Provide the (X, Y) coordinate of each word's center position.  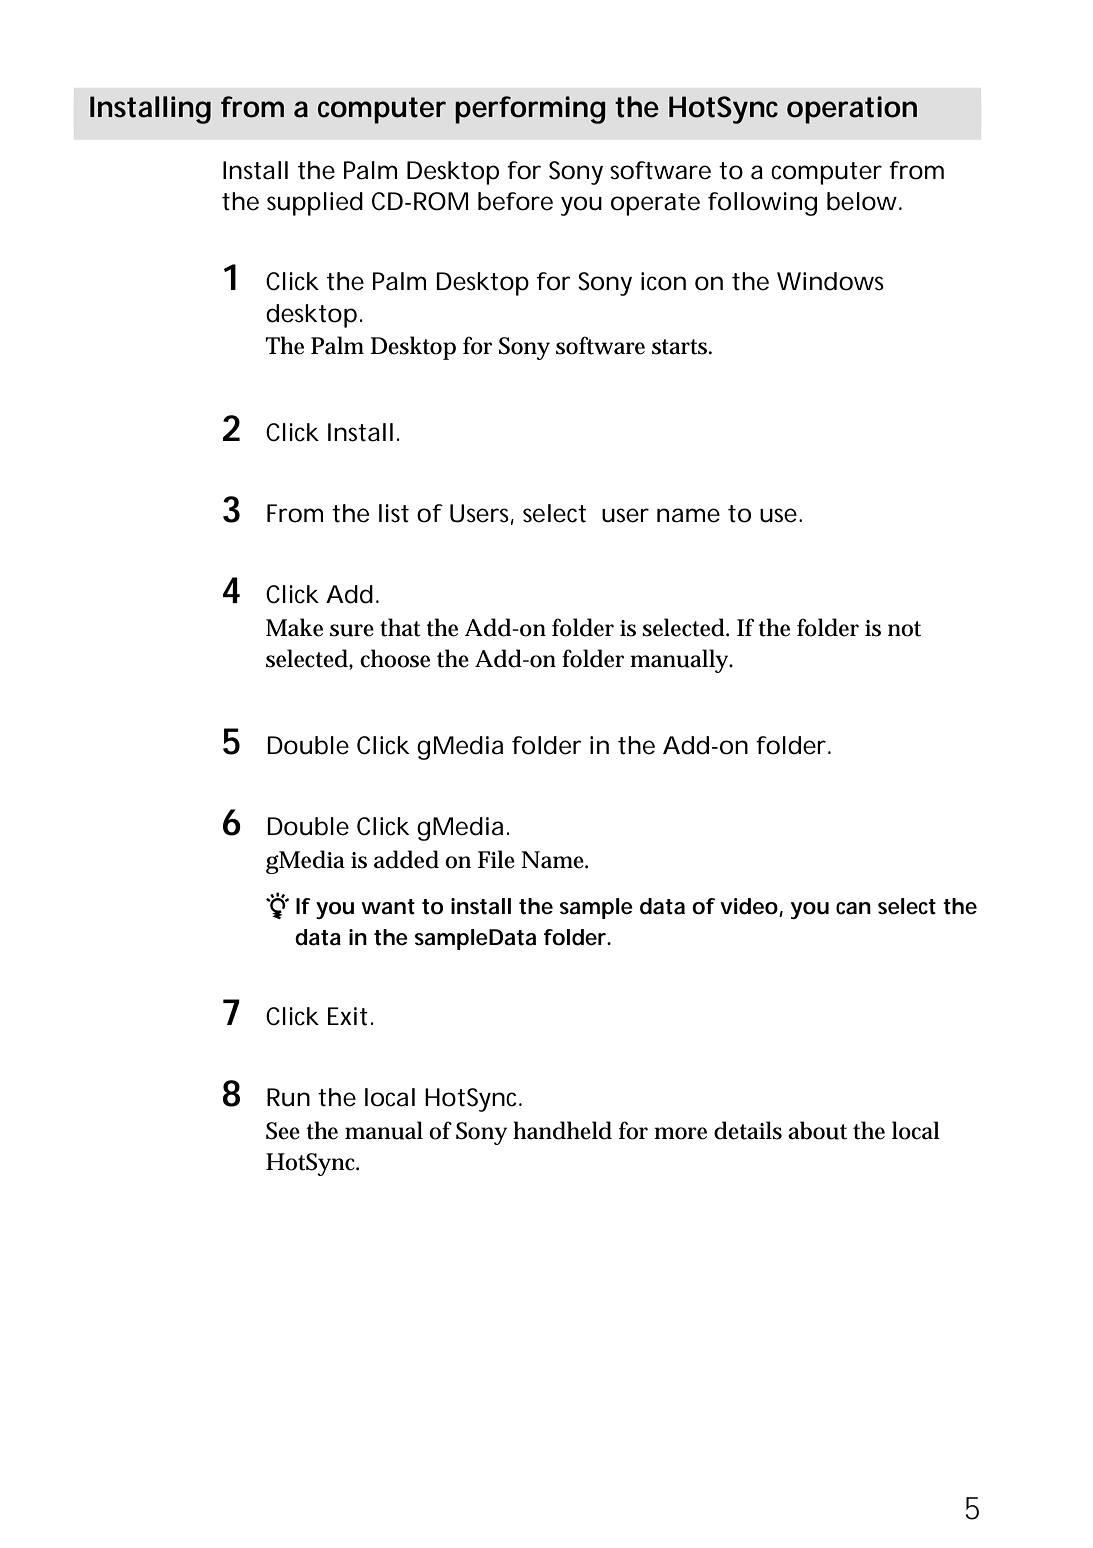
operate (655, 204)
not (904, 629)
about (817, 1130)
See (283, 1131)
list (394, 513)
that (400, 627)
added (406, 859)
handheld (562, 1130)
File (496, 859)
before (515, 201)
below (862, 201)
